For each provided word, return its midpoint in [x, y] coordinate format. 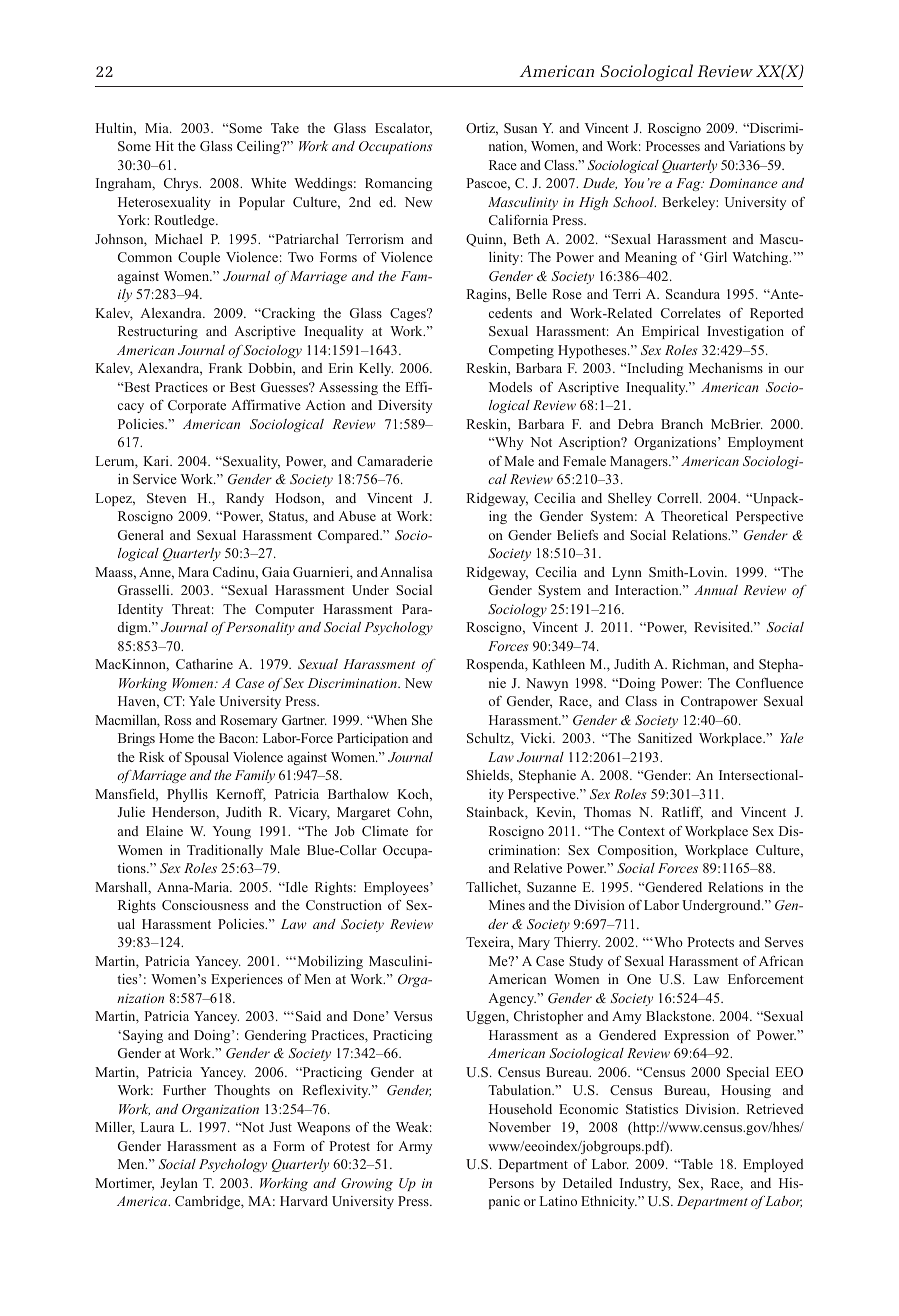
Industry [645, 1184]
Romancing [398, 184]
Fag [689, 184]
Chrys [182, 184]
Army [415, 1147]
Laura [157, 1127]
